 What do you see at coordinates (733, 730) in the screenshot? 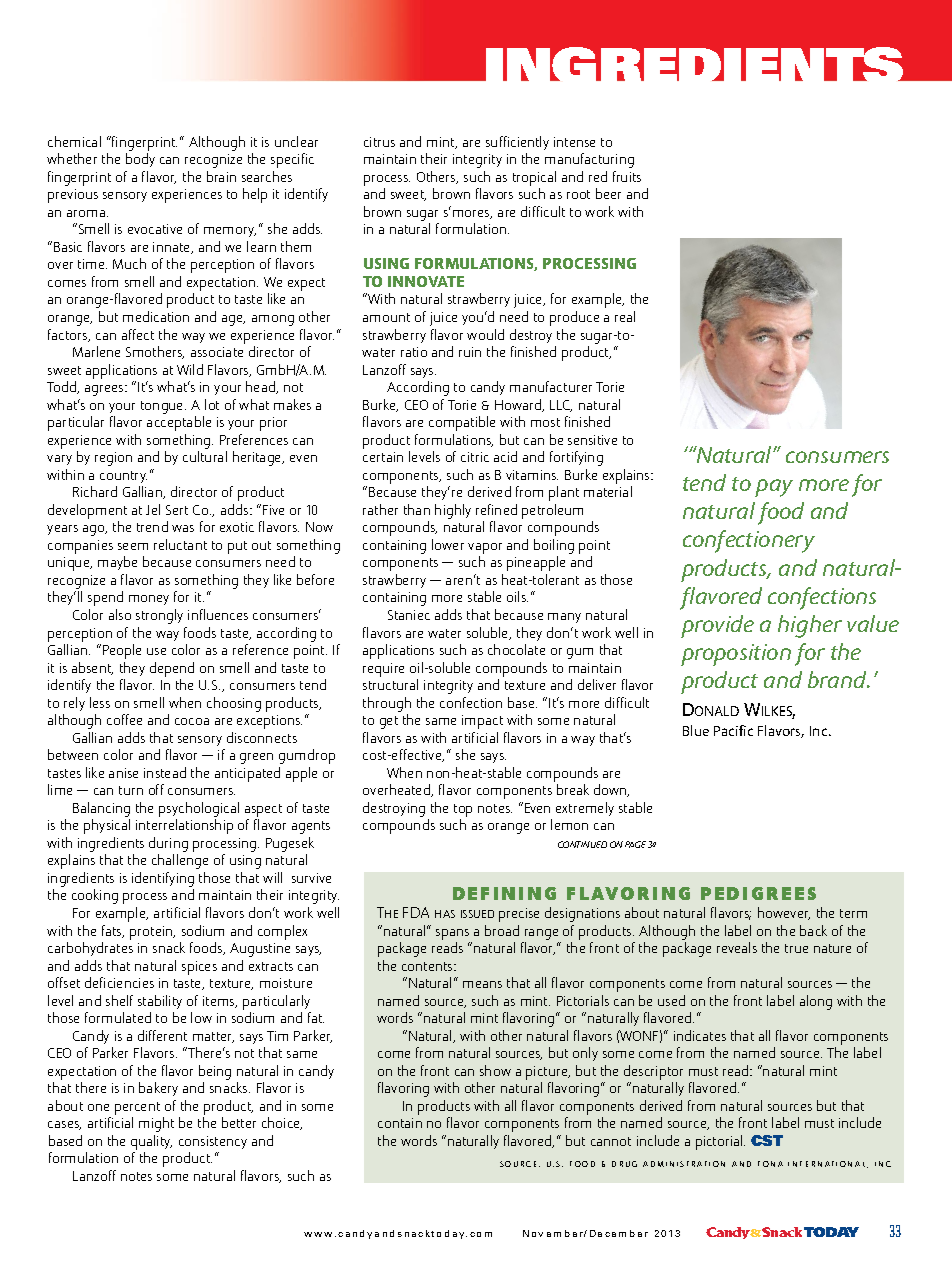
I see `Pacific` at bounding box center [733, 730].
